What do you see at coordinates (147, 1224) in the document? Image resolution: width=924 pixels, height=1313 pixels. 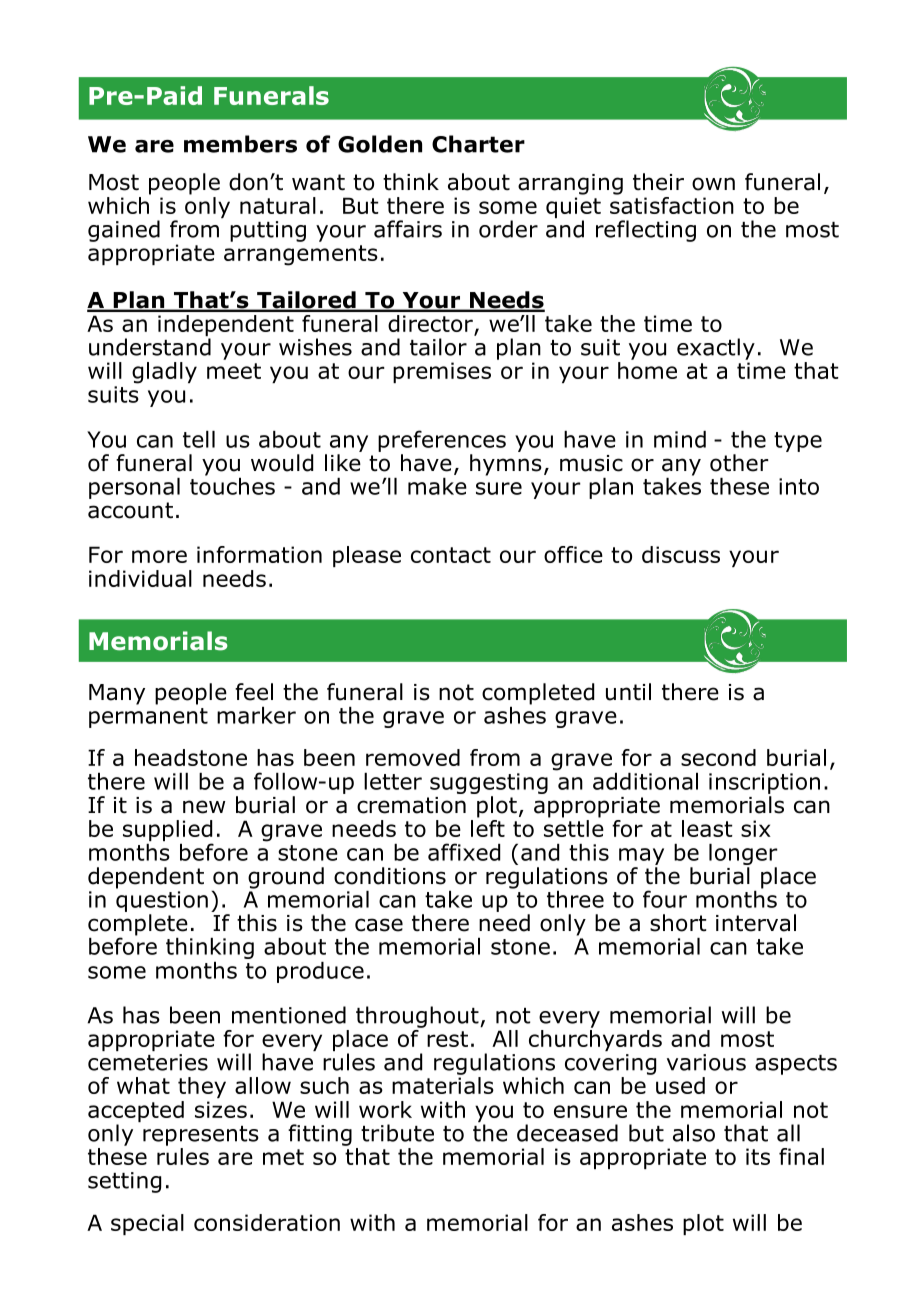 I see `special` at bounding box center [147, 1224].
